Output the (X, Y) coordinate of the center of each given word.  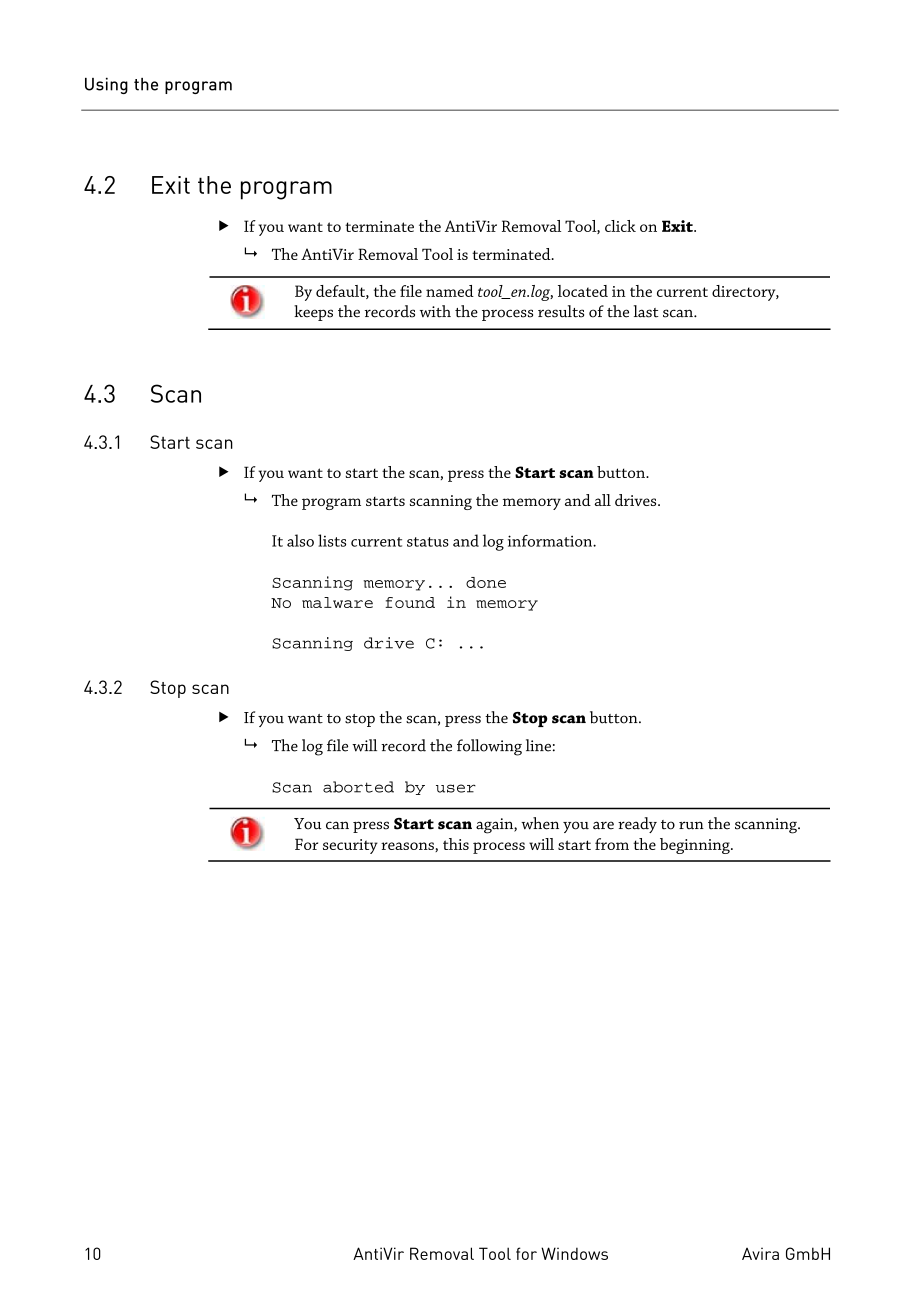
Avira (760, 1253)
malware (337, 602)
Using (106, 85)
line (538, 745)
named (450, 291)
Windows (574, 1253)
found (410, 602)
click (620, 226)
